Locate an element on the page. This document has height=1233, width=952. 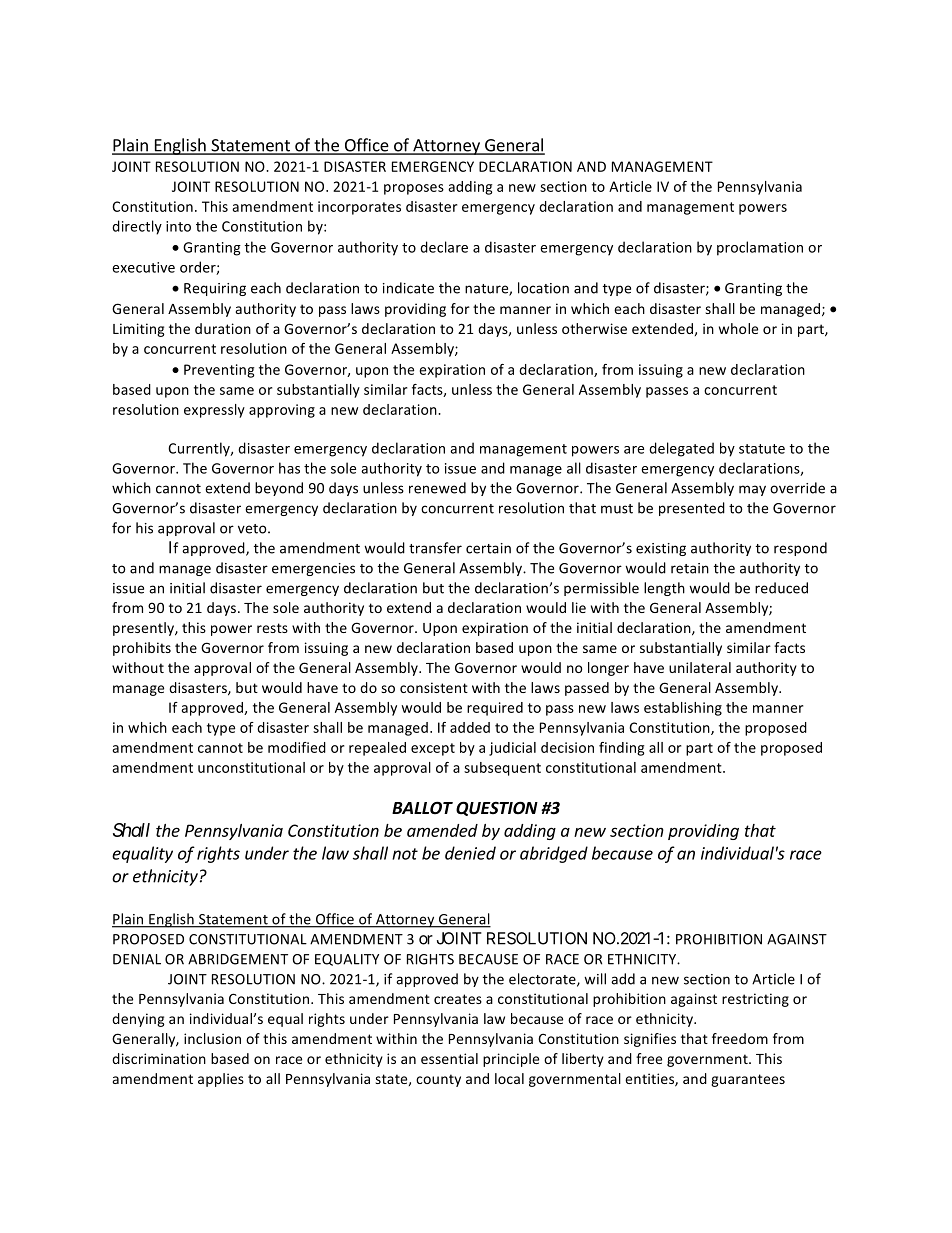
delegated is located at coordinates (681, 449).
